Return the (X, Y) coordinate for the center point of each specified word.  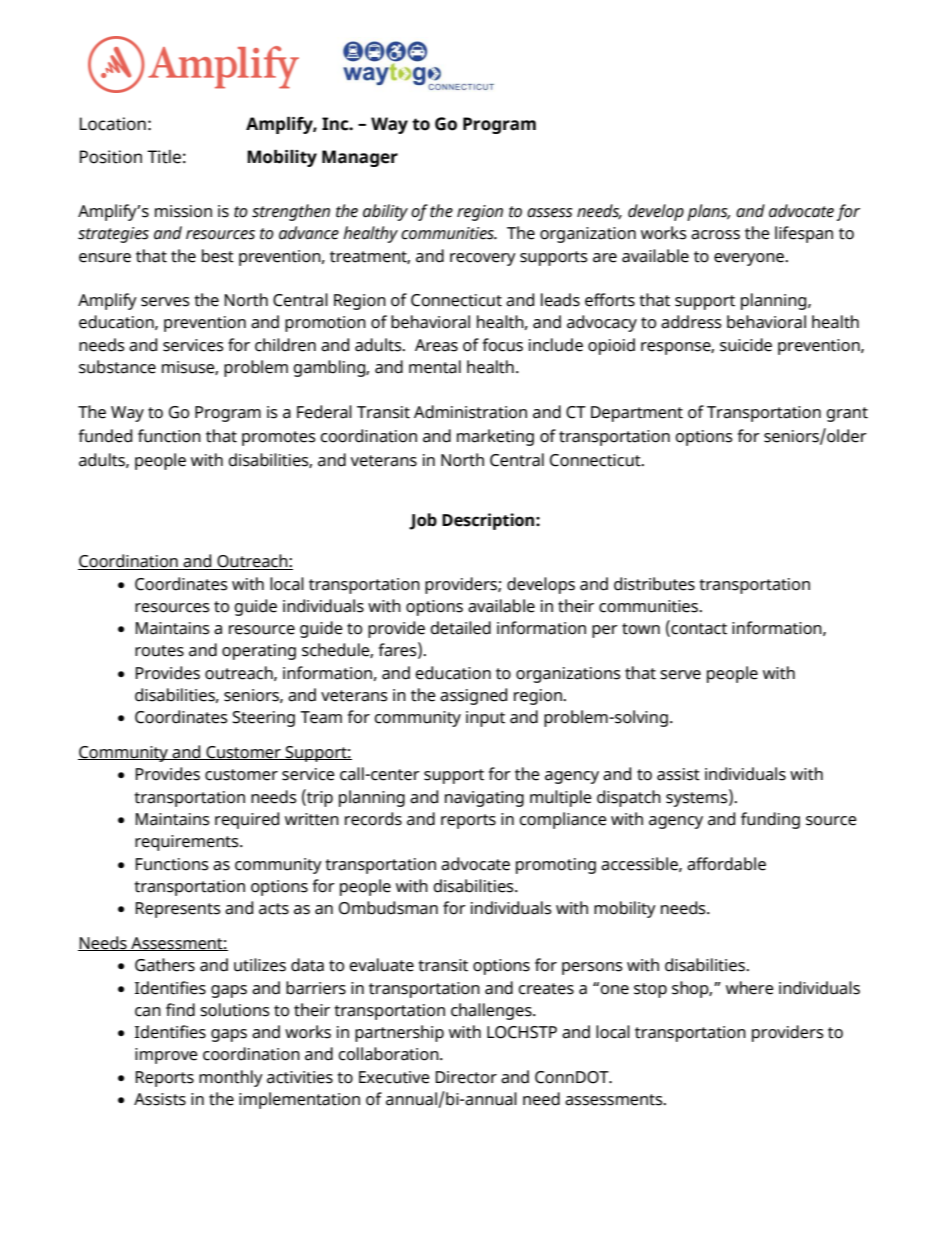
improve (166, 1056)
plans (708, 212)
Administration (470, 412)
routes (159, 651)
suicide (746, 345)
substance (117, 367)
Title (164, 157)
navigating (484, 799)
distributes (654, 584)
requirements (188, 843)
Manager (360, 158)
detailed (460, 628)
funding (770, 820)
